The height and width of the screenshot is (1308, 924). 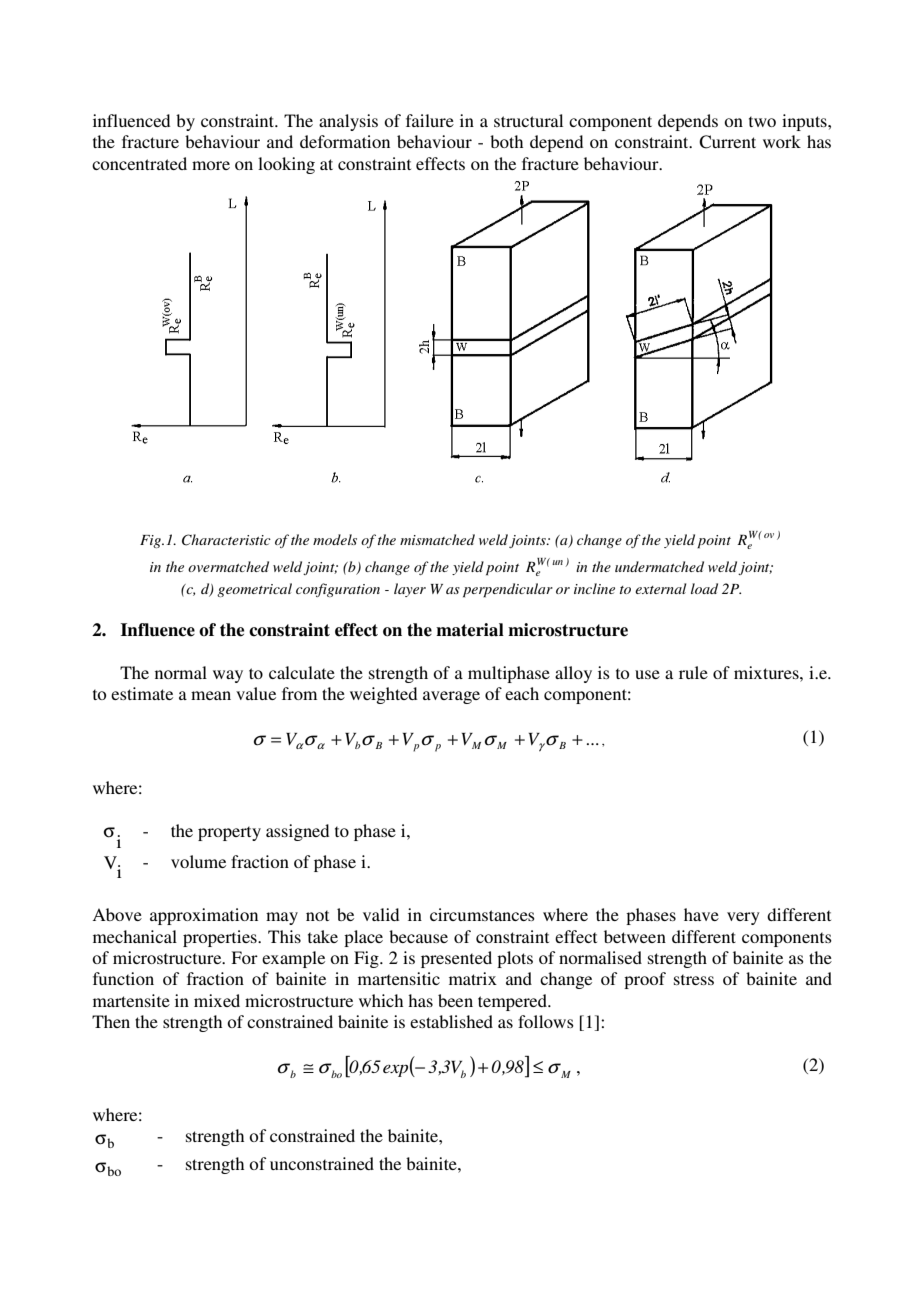 What do you see at coordinates (437, 539) in the screenshot?
I see `mismatched` at bounding box center [437, 539].
